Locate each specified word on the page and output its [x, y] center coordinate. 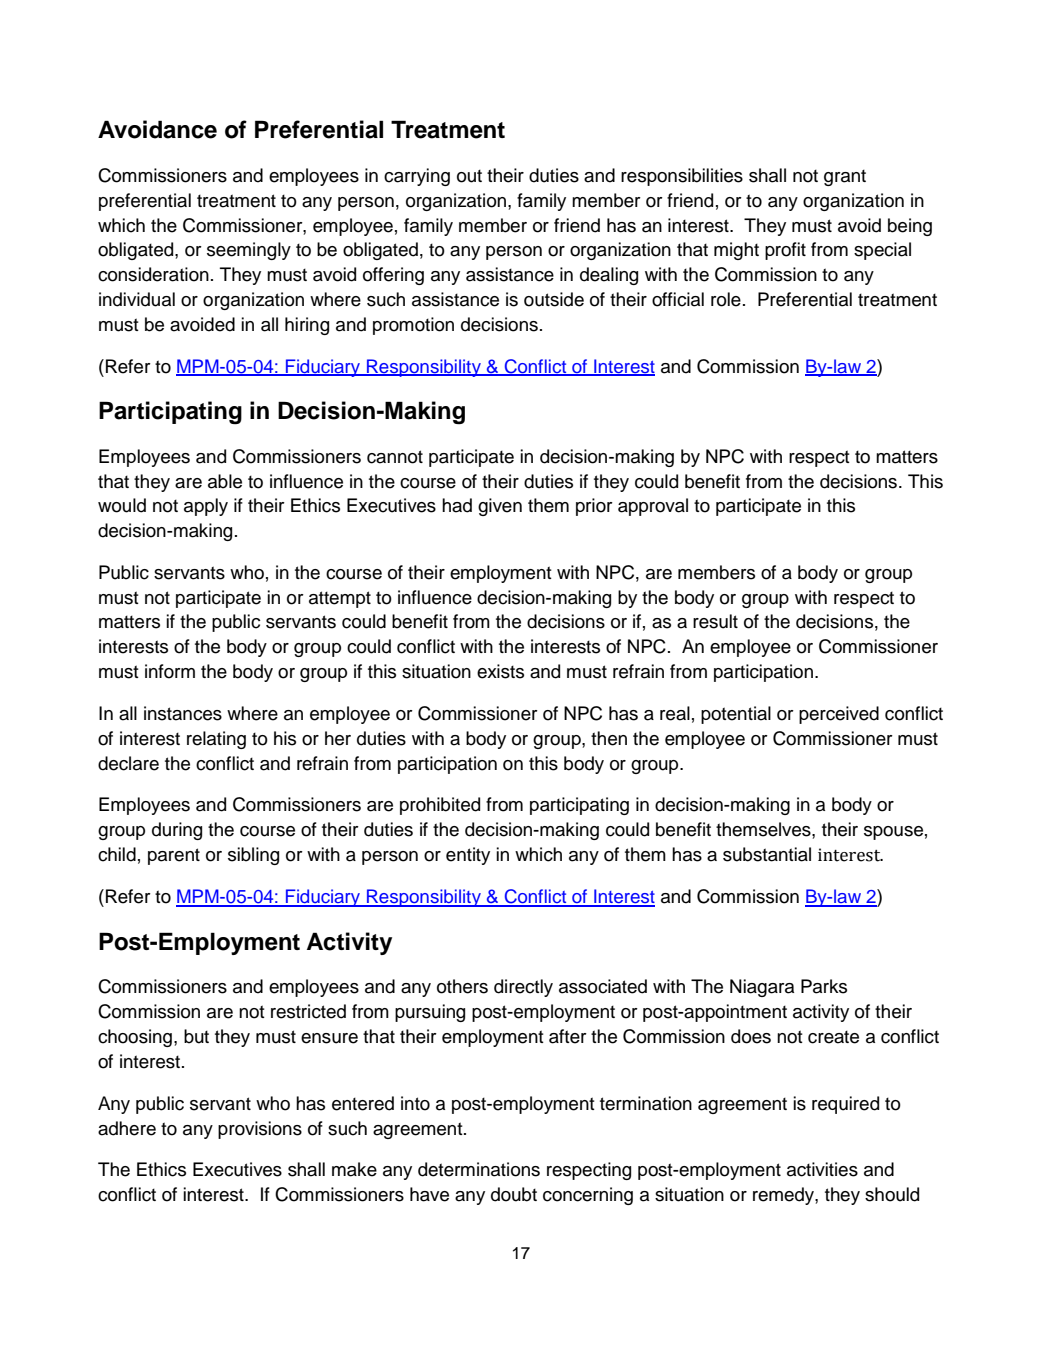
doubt [514, 1194]
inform [170, 671]
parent [174, 856]
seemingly [249, 251]
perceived [839, 715]
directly [523, 988]
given [500, 507]
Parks [824, 986]
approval [653, 507]
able [225, 481]
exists [500, 671]
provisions [260, 1130]
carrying [417, 177]
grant [845, 177]
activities [822, 1169]
